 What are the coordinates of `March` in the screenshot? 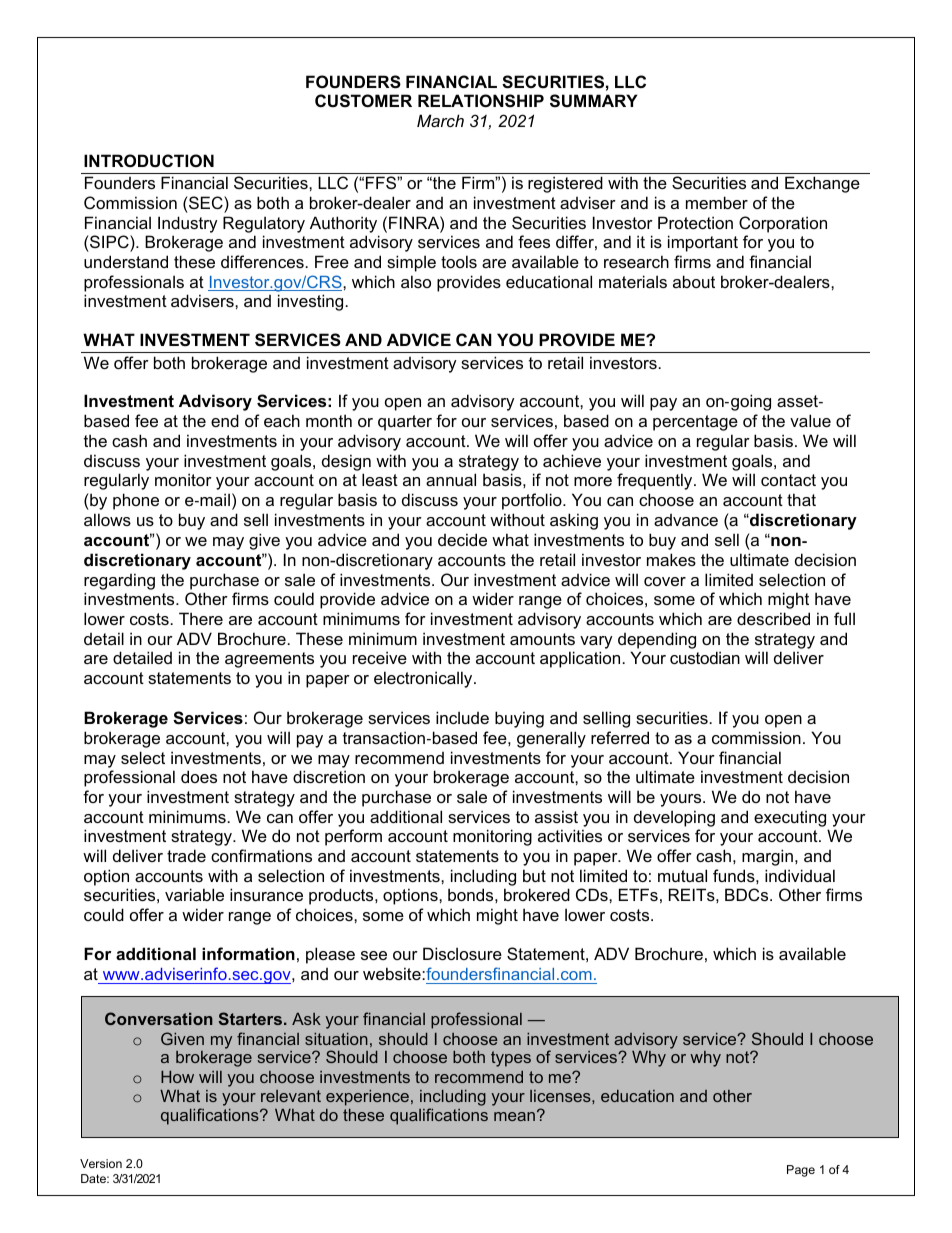 It's located at (440, 120).
